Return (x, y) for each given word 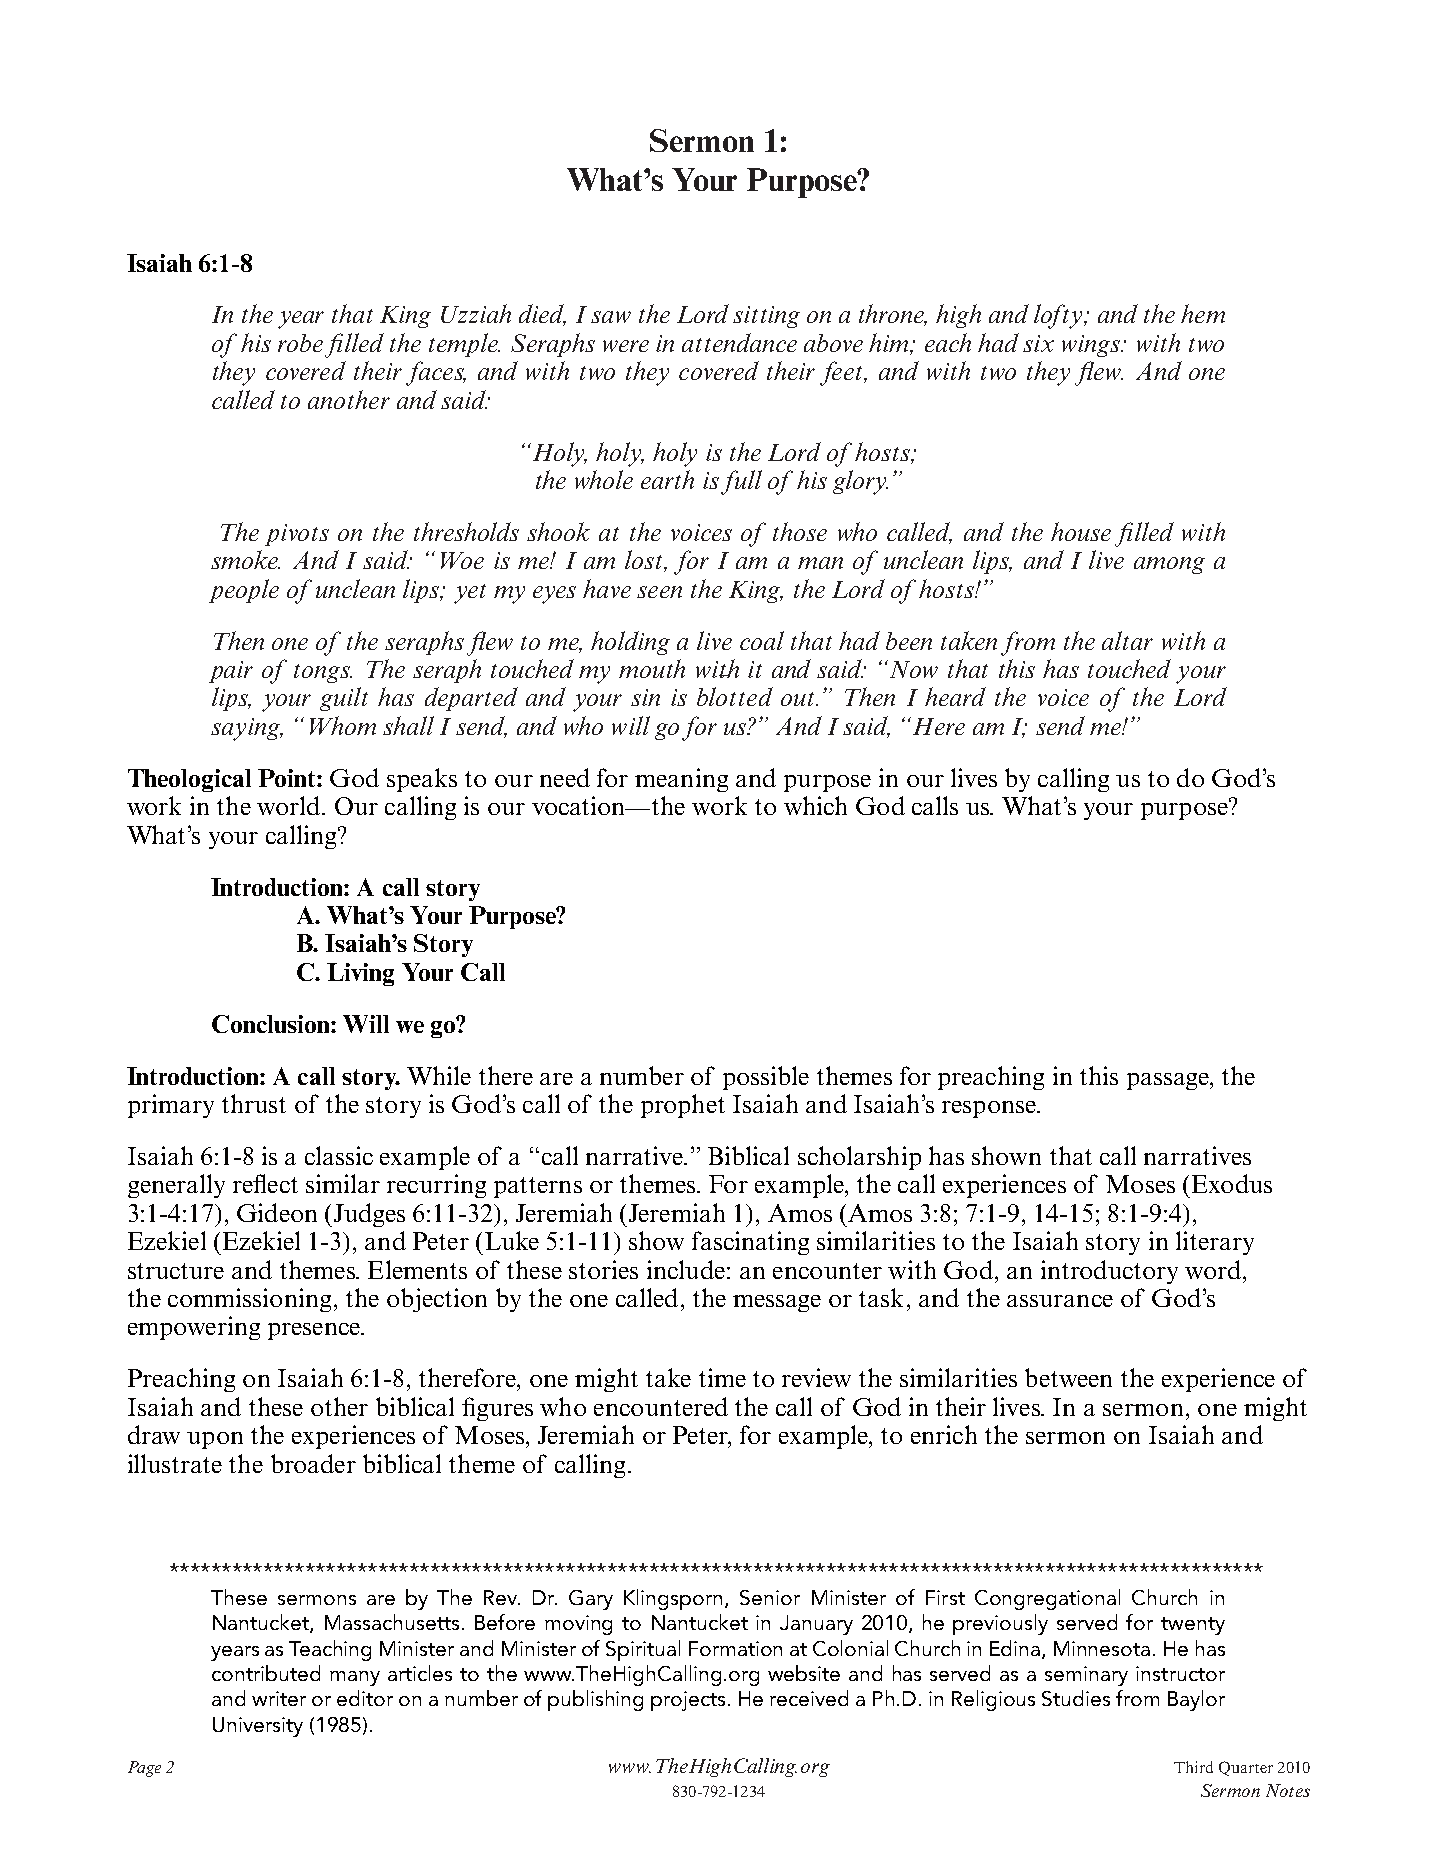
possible (766, 1078)
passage (1169, 1081)
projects (690, 1701)
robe (300, 343)
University (258, 1727)
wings (1092, 346)
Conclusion (272, 1024)
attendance (739, 342)
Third (1193, 1767)
